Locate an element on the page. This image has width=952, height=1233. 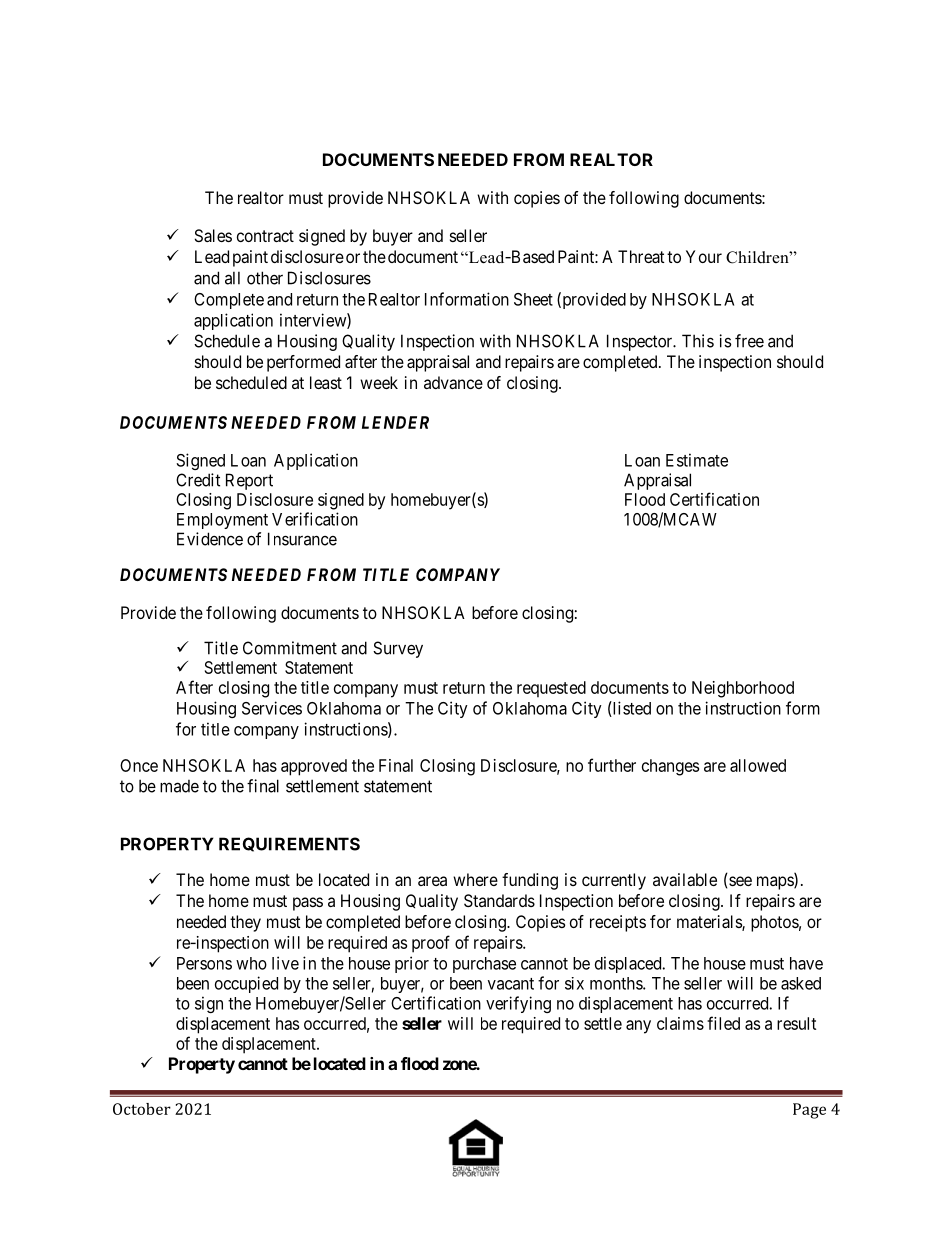
allowed is located at coordinates (758, 765).
